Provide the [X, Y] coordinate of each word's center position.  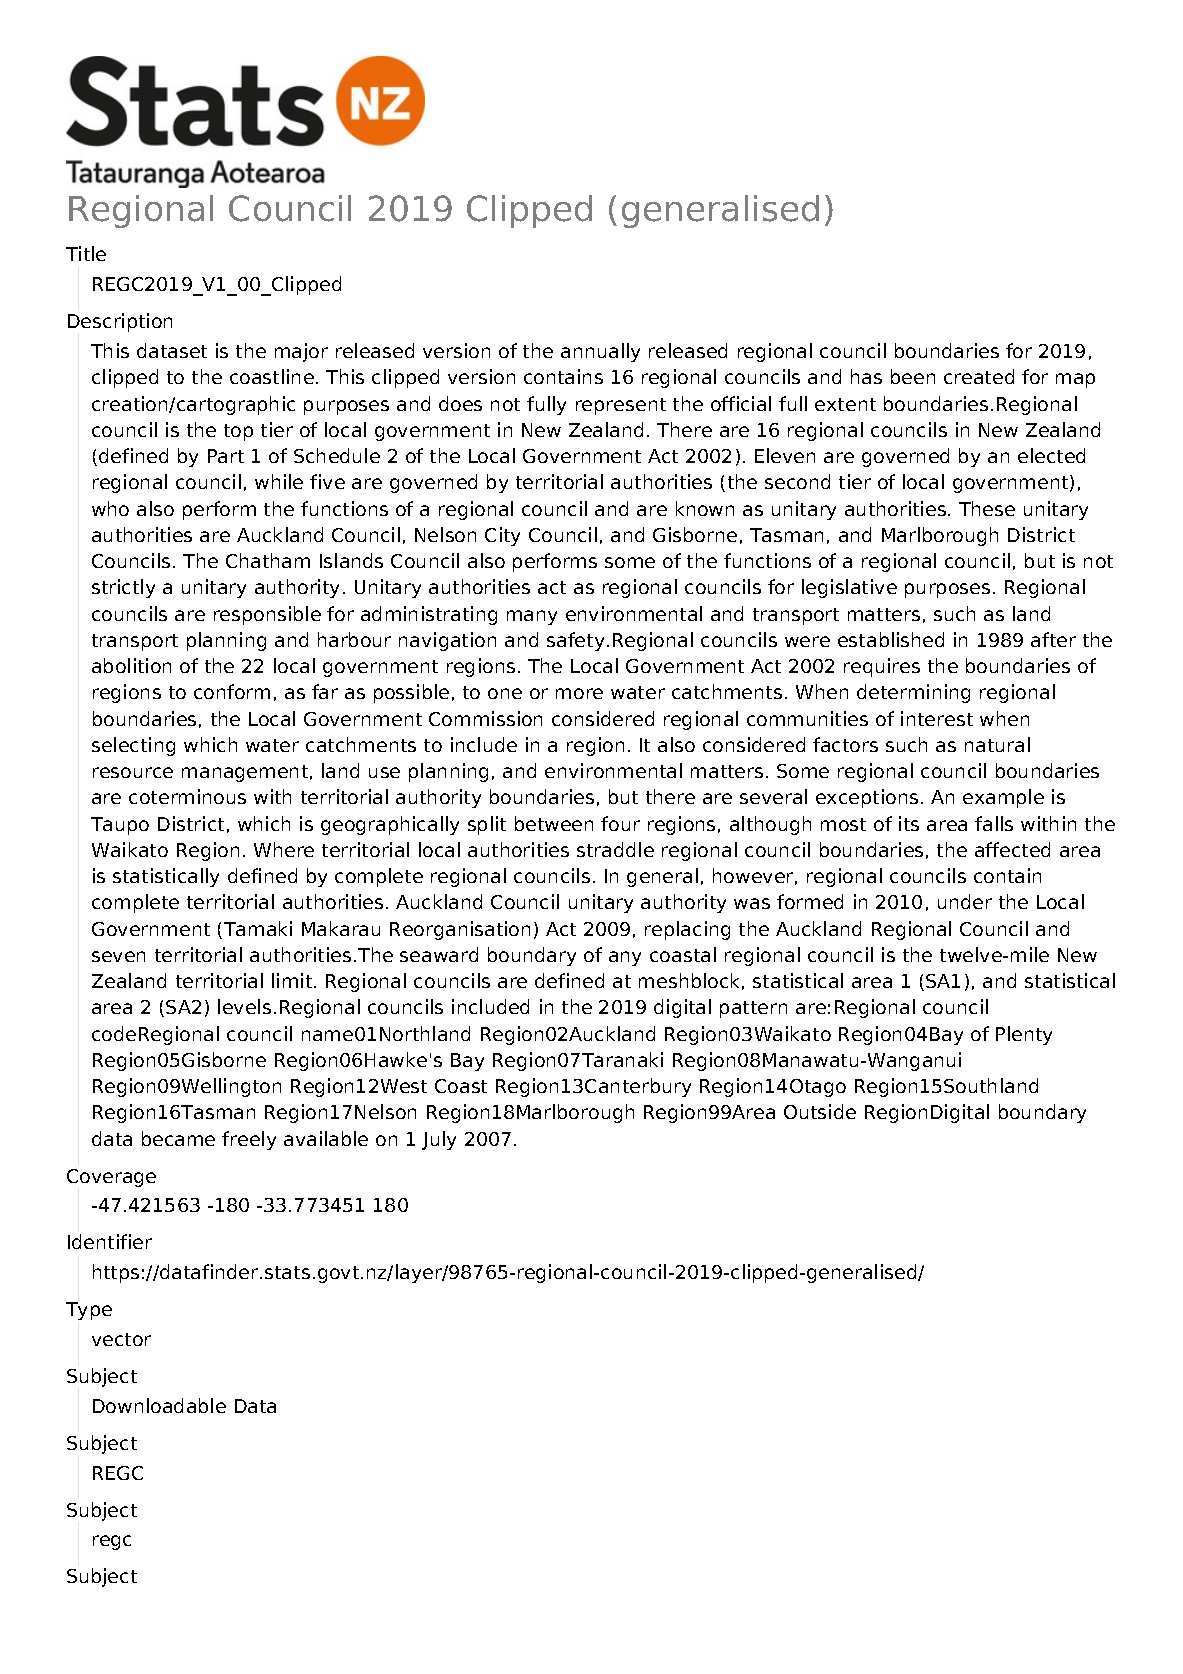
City [502, 536]
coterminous [187, 796]
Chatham [268, 560]
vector [121, 1339]
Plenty [1024, 1035]
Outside [820, 1111]
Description [120, 322]
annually [600, 352]
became [178, 1138]
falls [994, 823]
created [979, 376]
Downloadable [159, 1405]
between [554, 823]
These [987, 508]
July [439, 1140]
